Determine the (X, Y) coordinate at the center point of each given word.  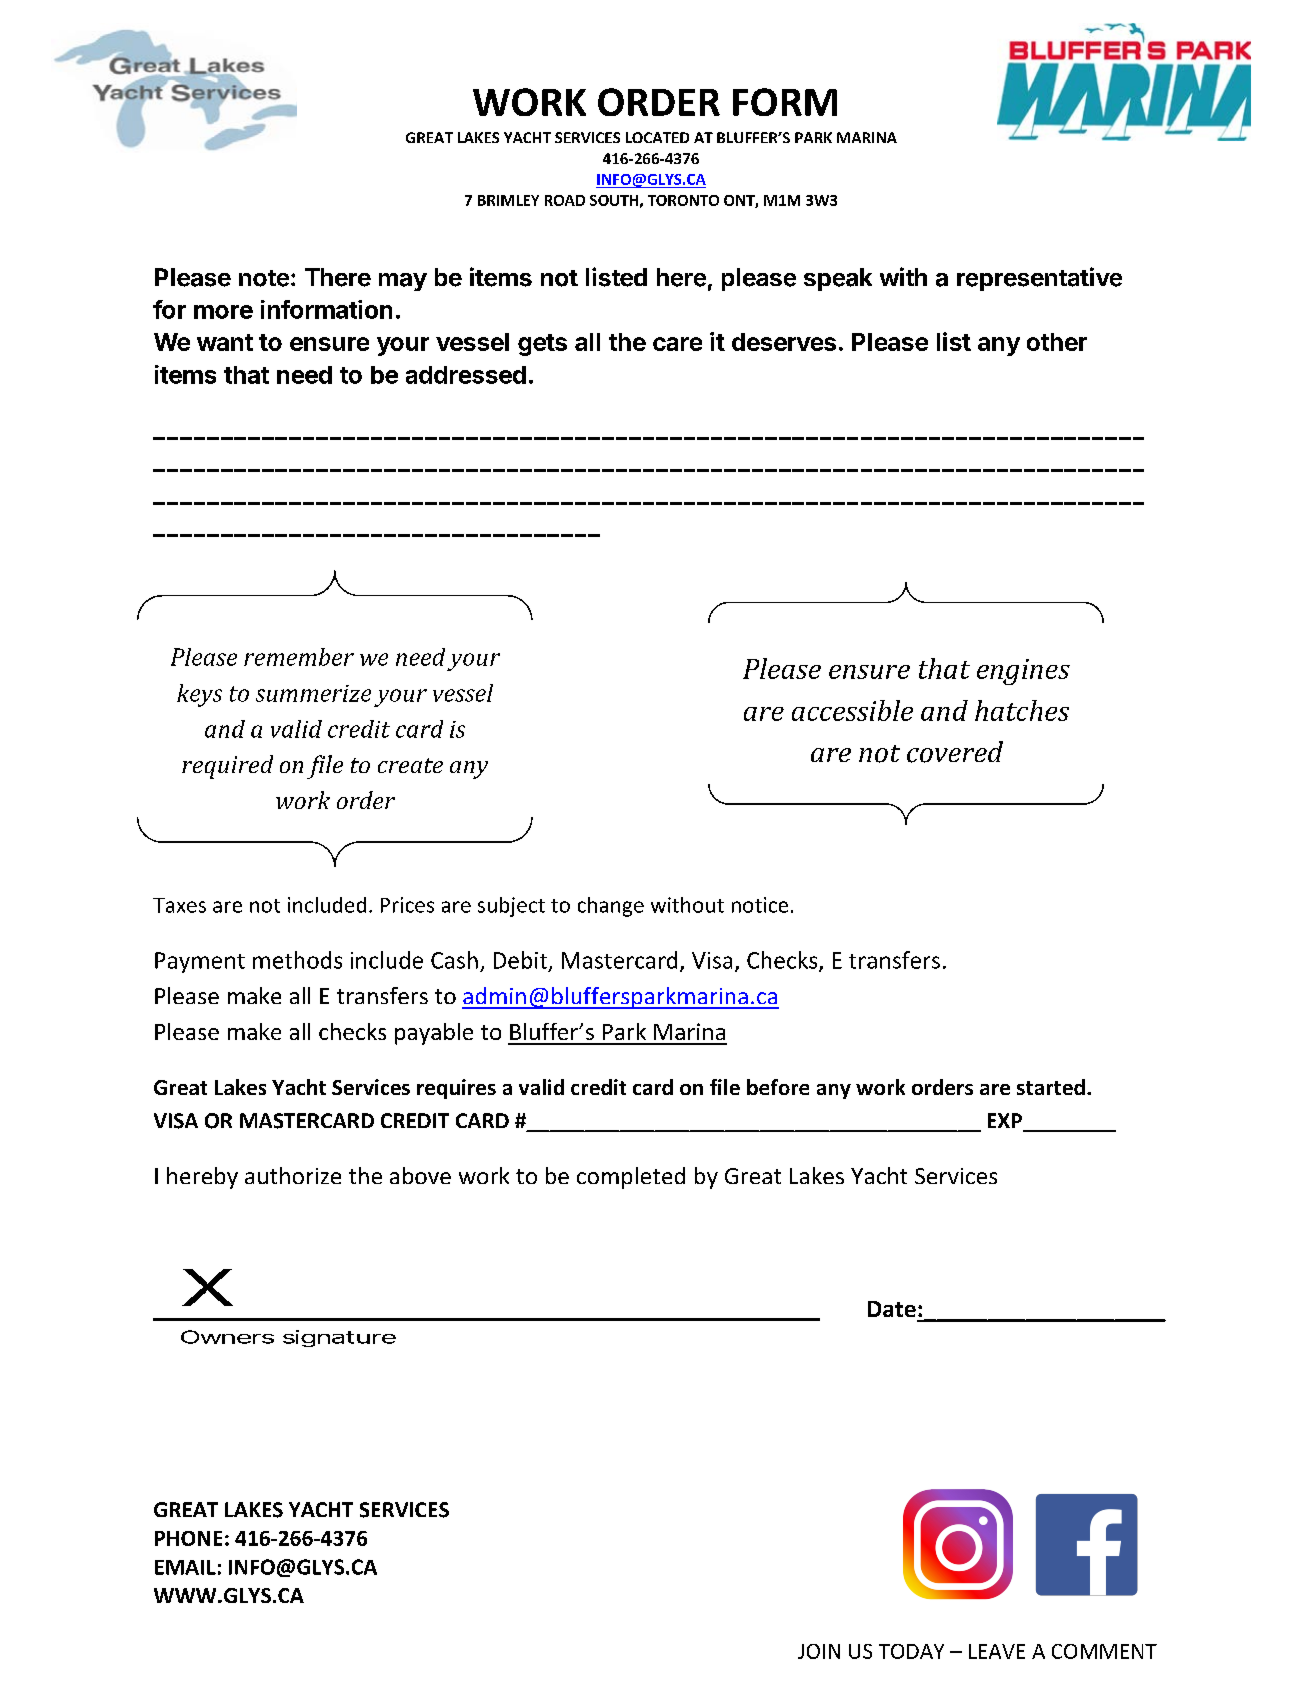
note (264, 278)
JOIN (819, 1651)
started (1051, 1087)
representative (1039, 279)
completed (631, 1178)
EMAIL (185, 1567)
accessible (852, 710)
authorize (293, 1175)
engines (1023, 672)
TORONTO (683, 200)
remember (299, 657)
